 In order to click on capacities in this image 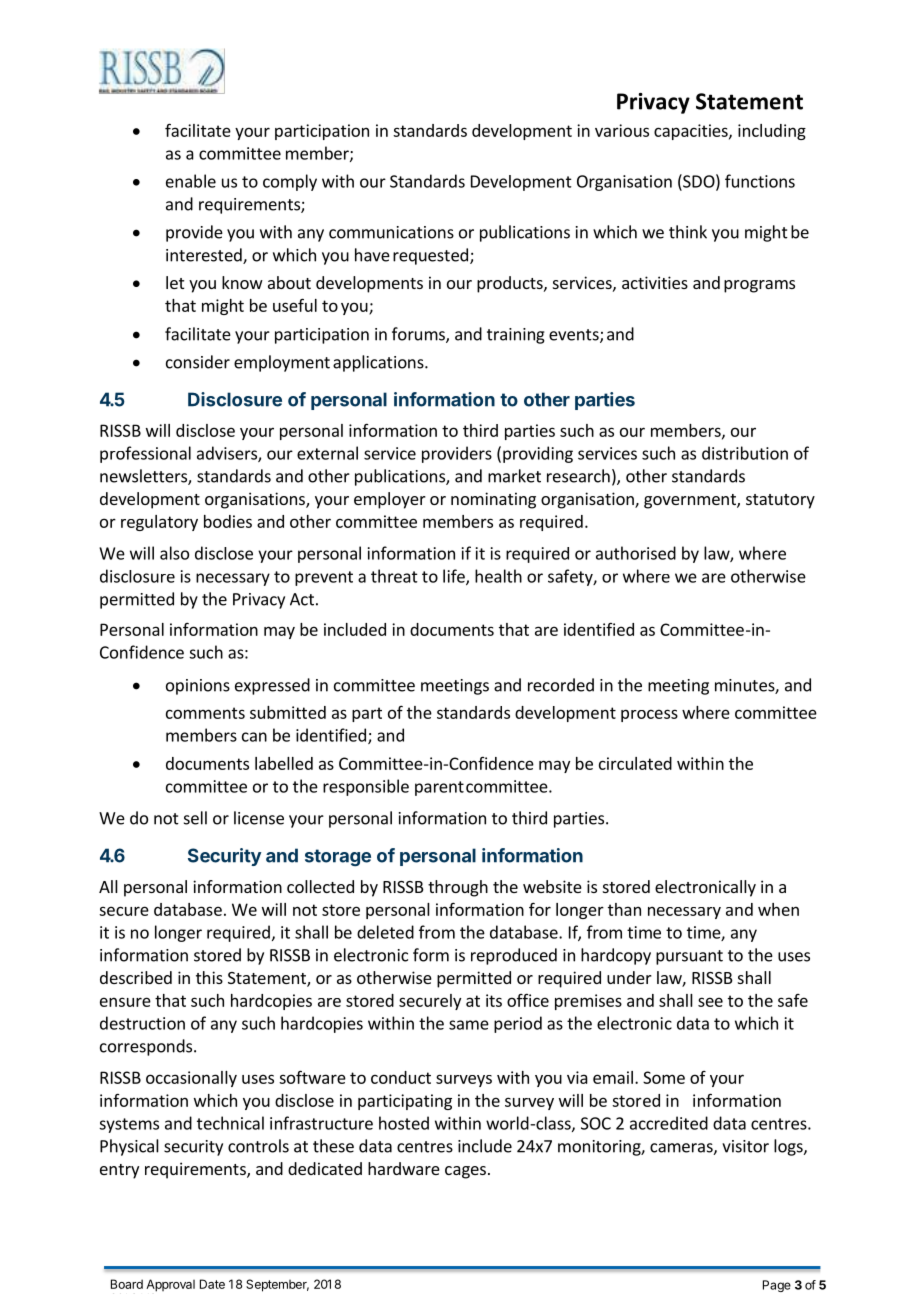, I will do `click(692, 132)`.
